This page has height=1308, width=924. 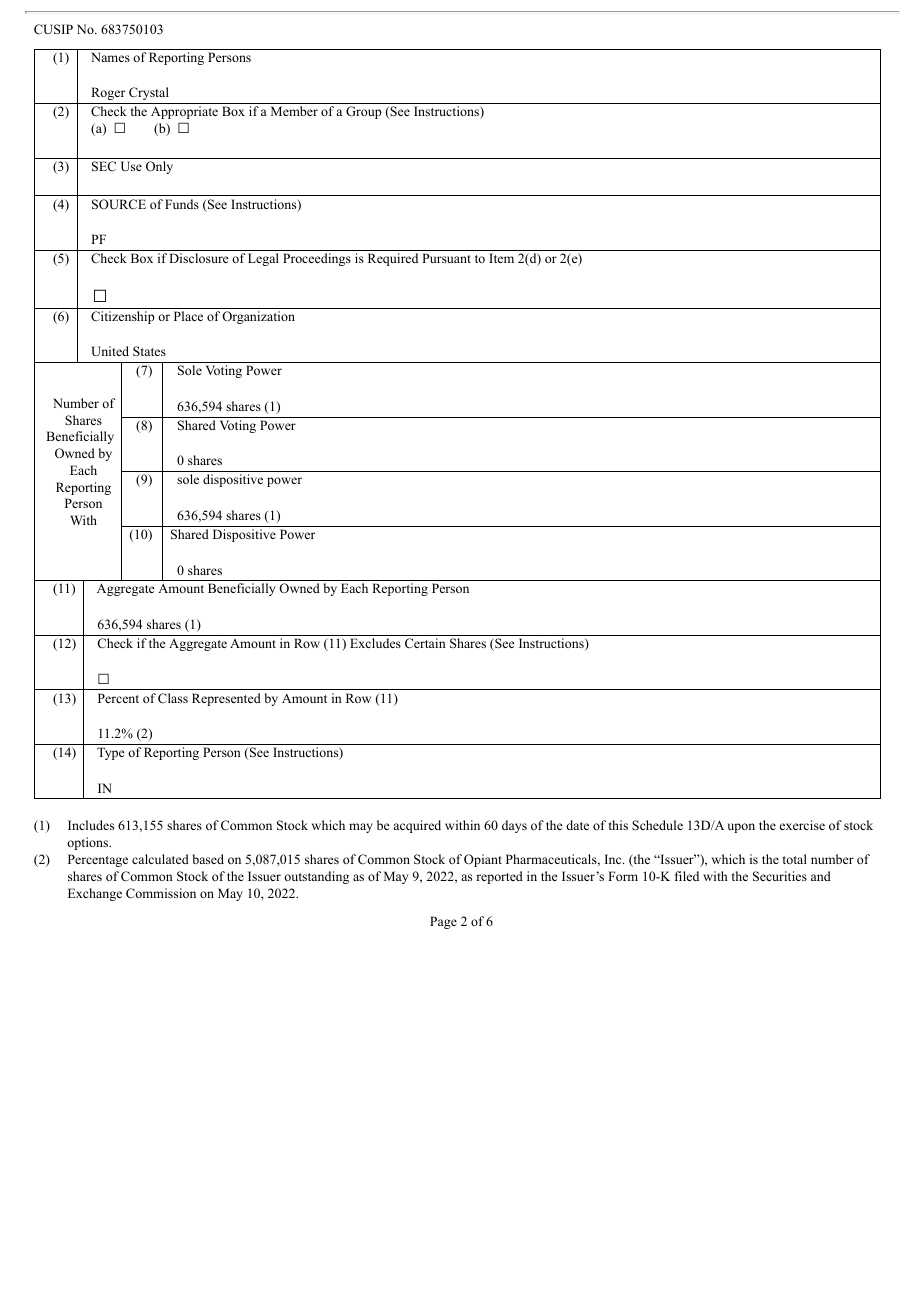 What do you see at coordinates (443, 922) in the page?
I see `Page` at bounding box center [443, 922].
